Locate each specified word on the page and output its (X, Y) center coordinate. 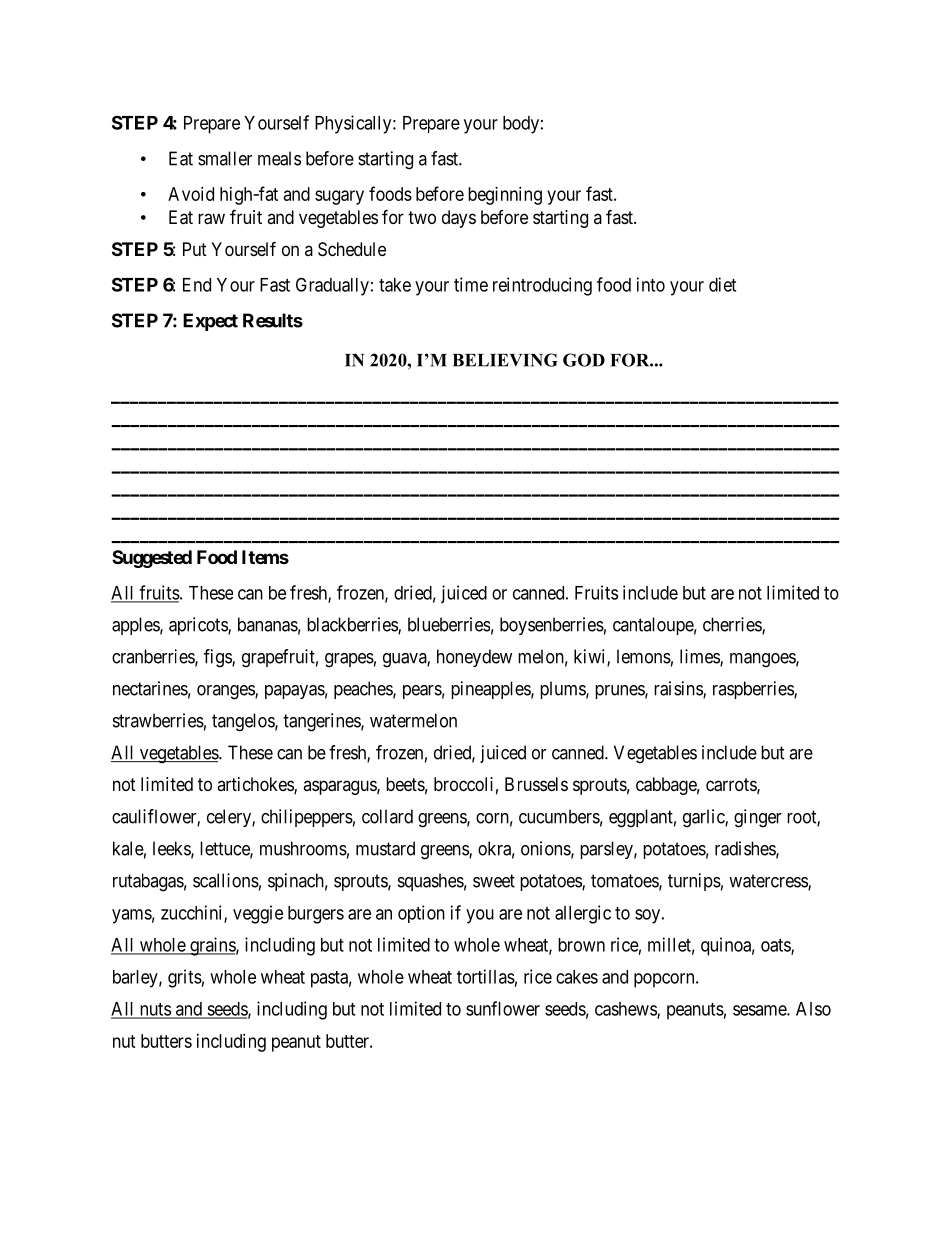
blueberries (449, 624)
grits (185, 978)
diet (722, 284)
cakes (577, 977)
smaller (225, 158)
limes (700, 657)
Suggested (152, 559)
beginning (505, 196)
